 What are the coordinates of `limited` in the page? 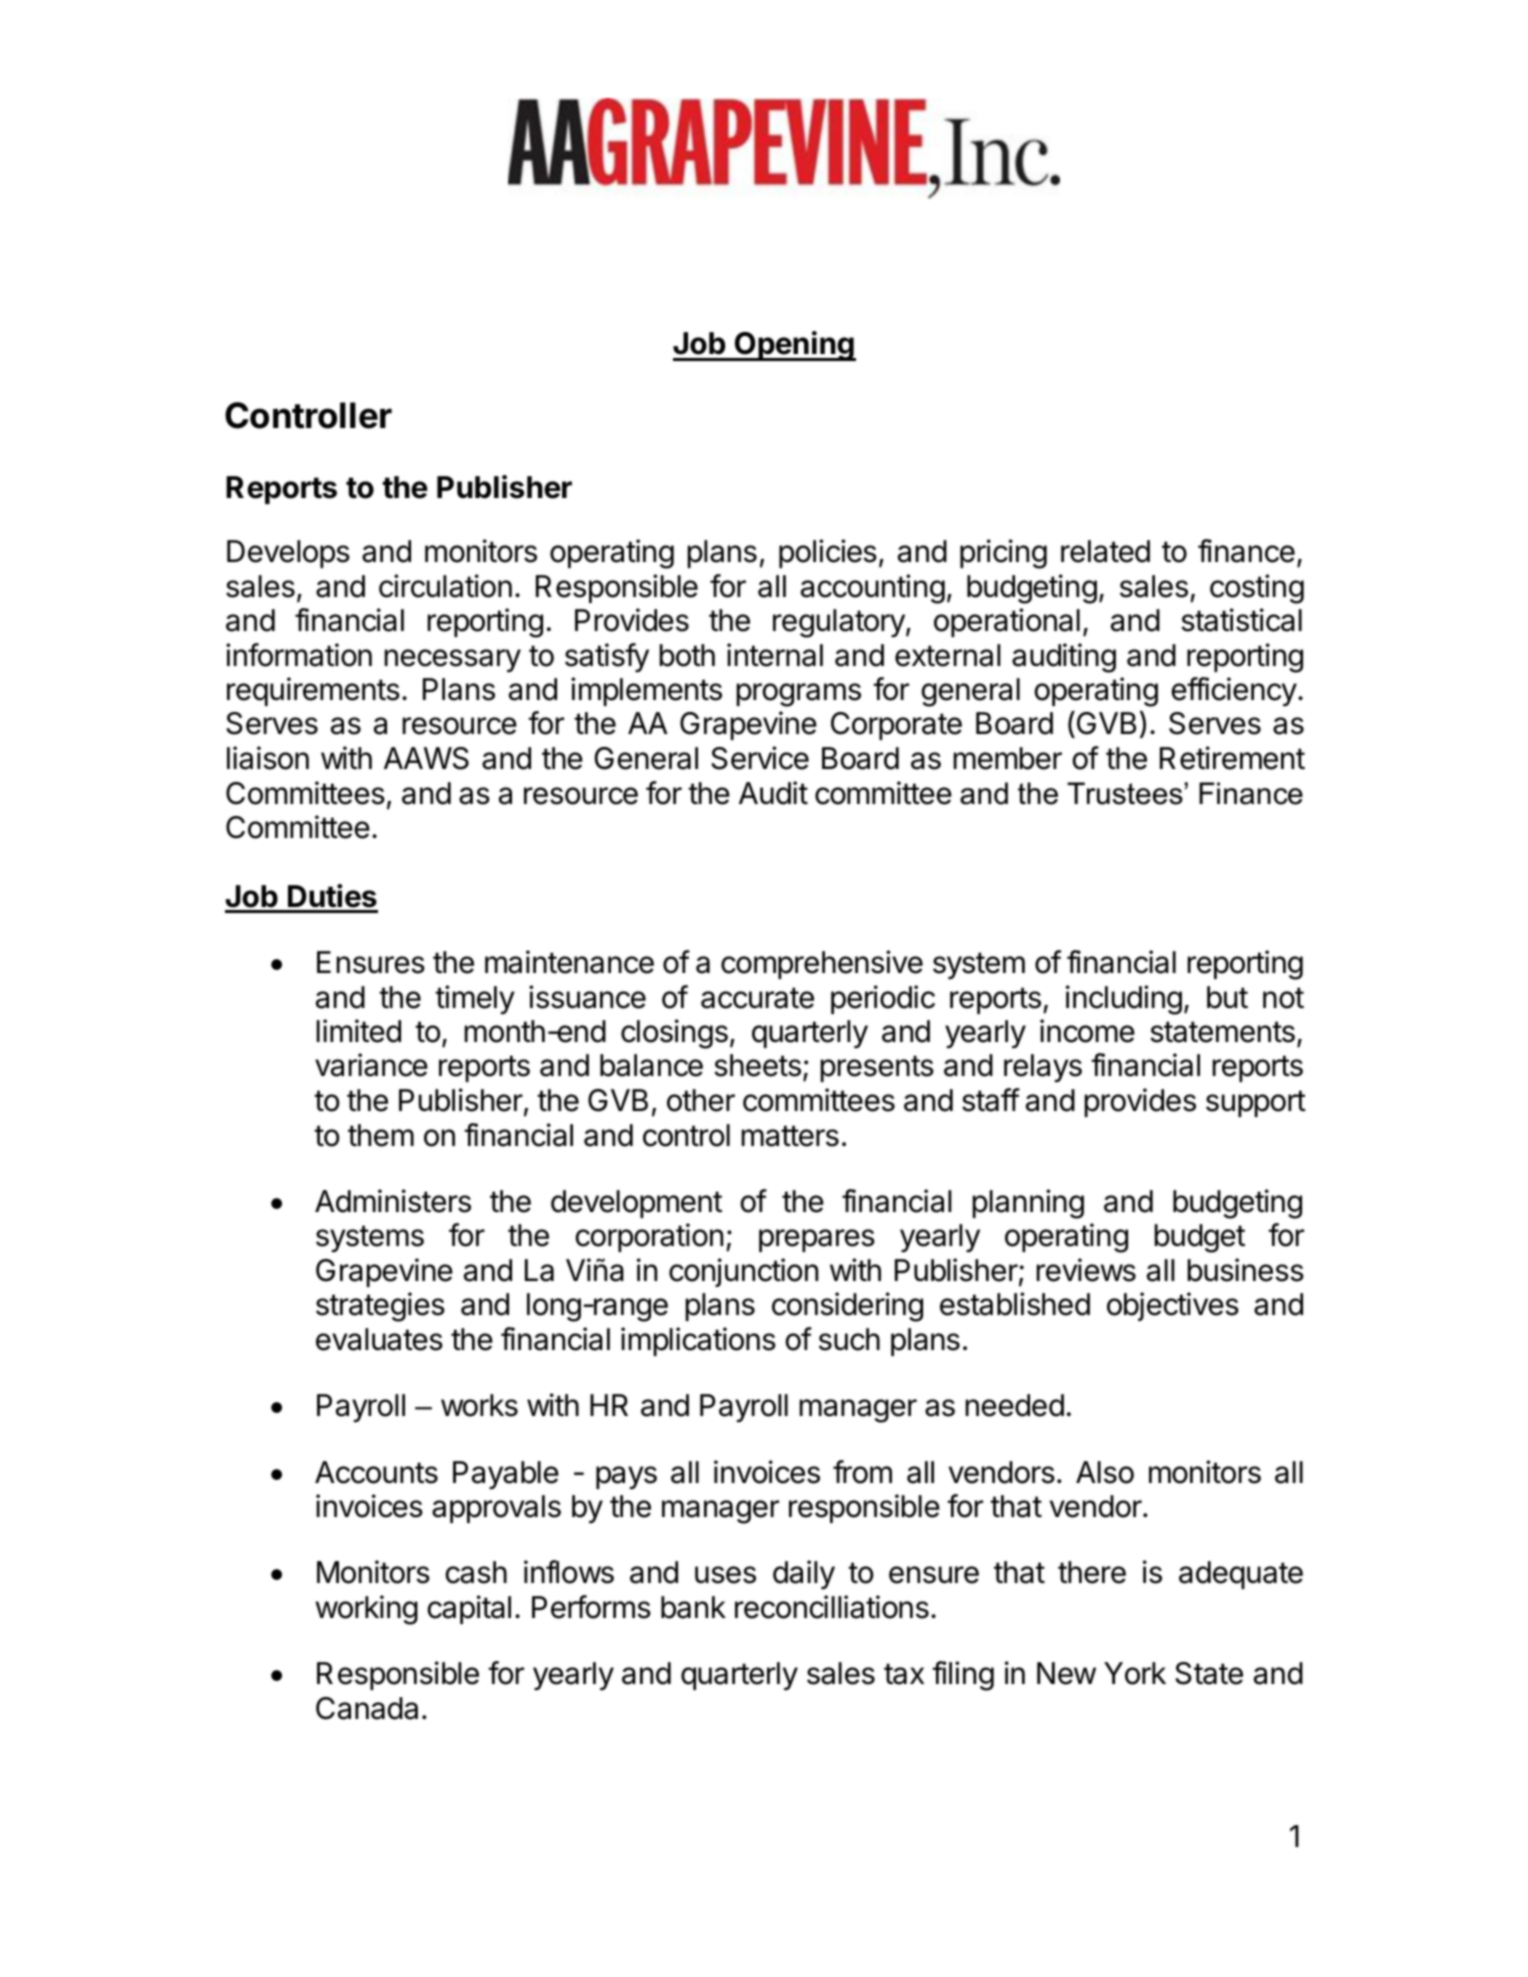 It's located at (359, 1031).
